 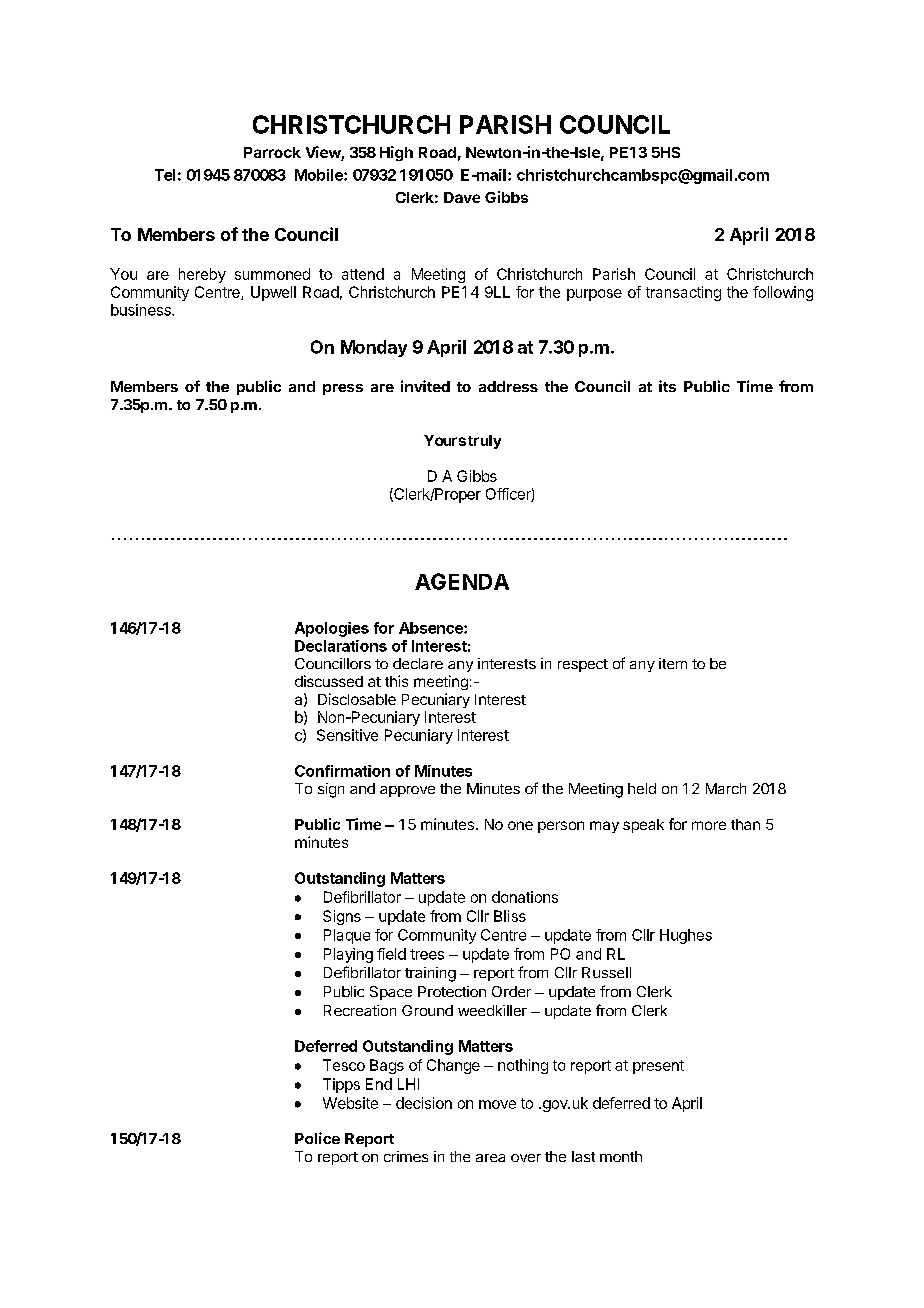 What do you see at coordinates (484, 442) in the document?
I see `truly` at bounding box center [484, 442].
